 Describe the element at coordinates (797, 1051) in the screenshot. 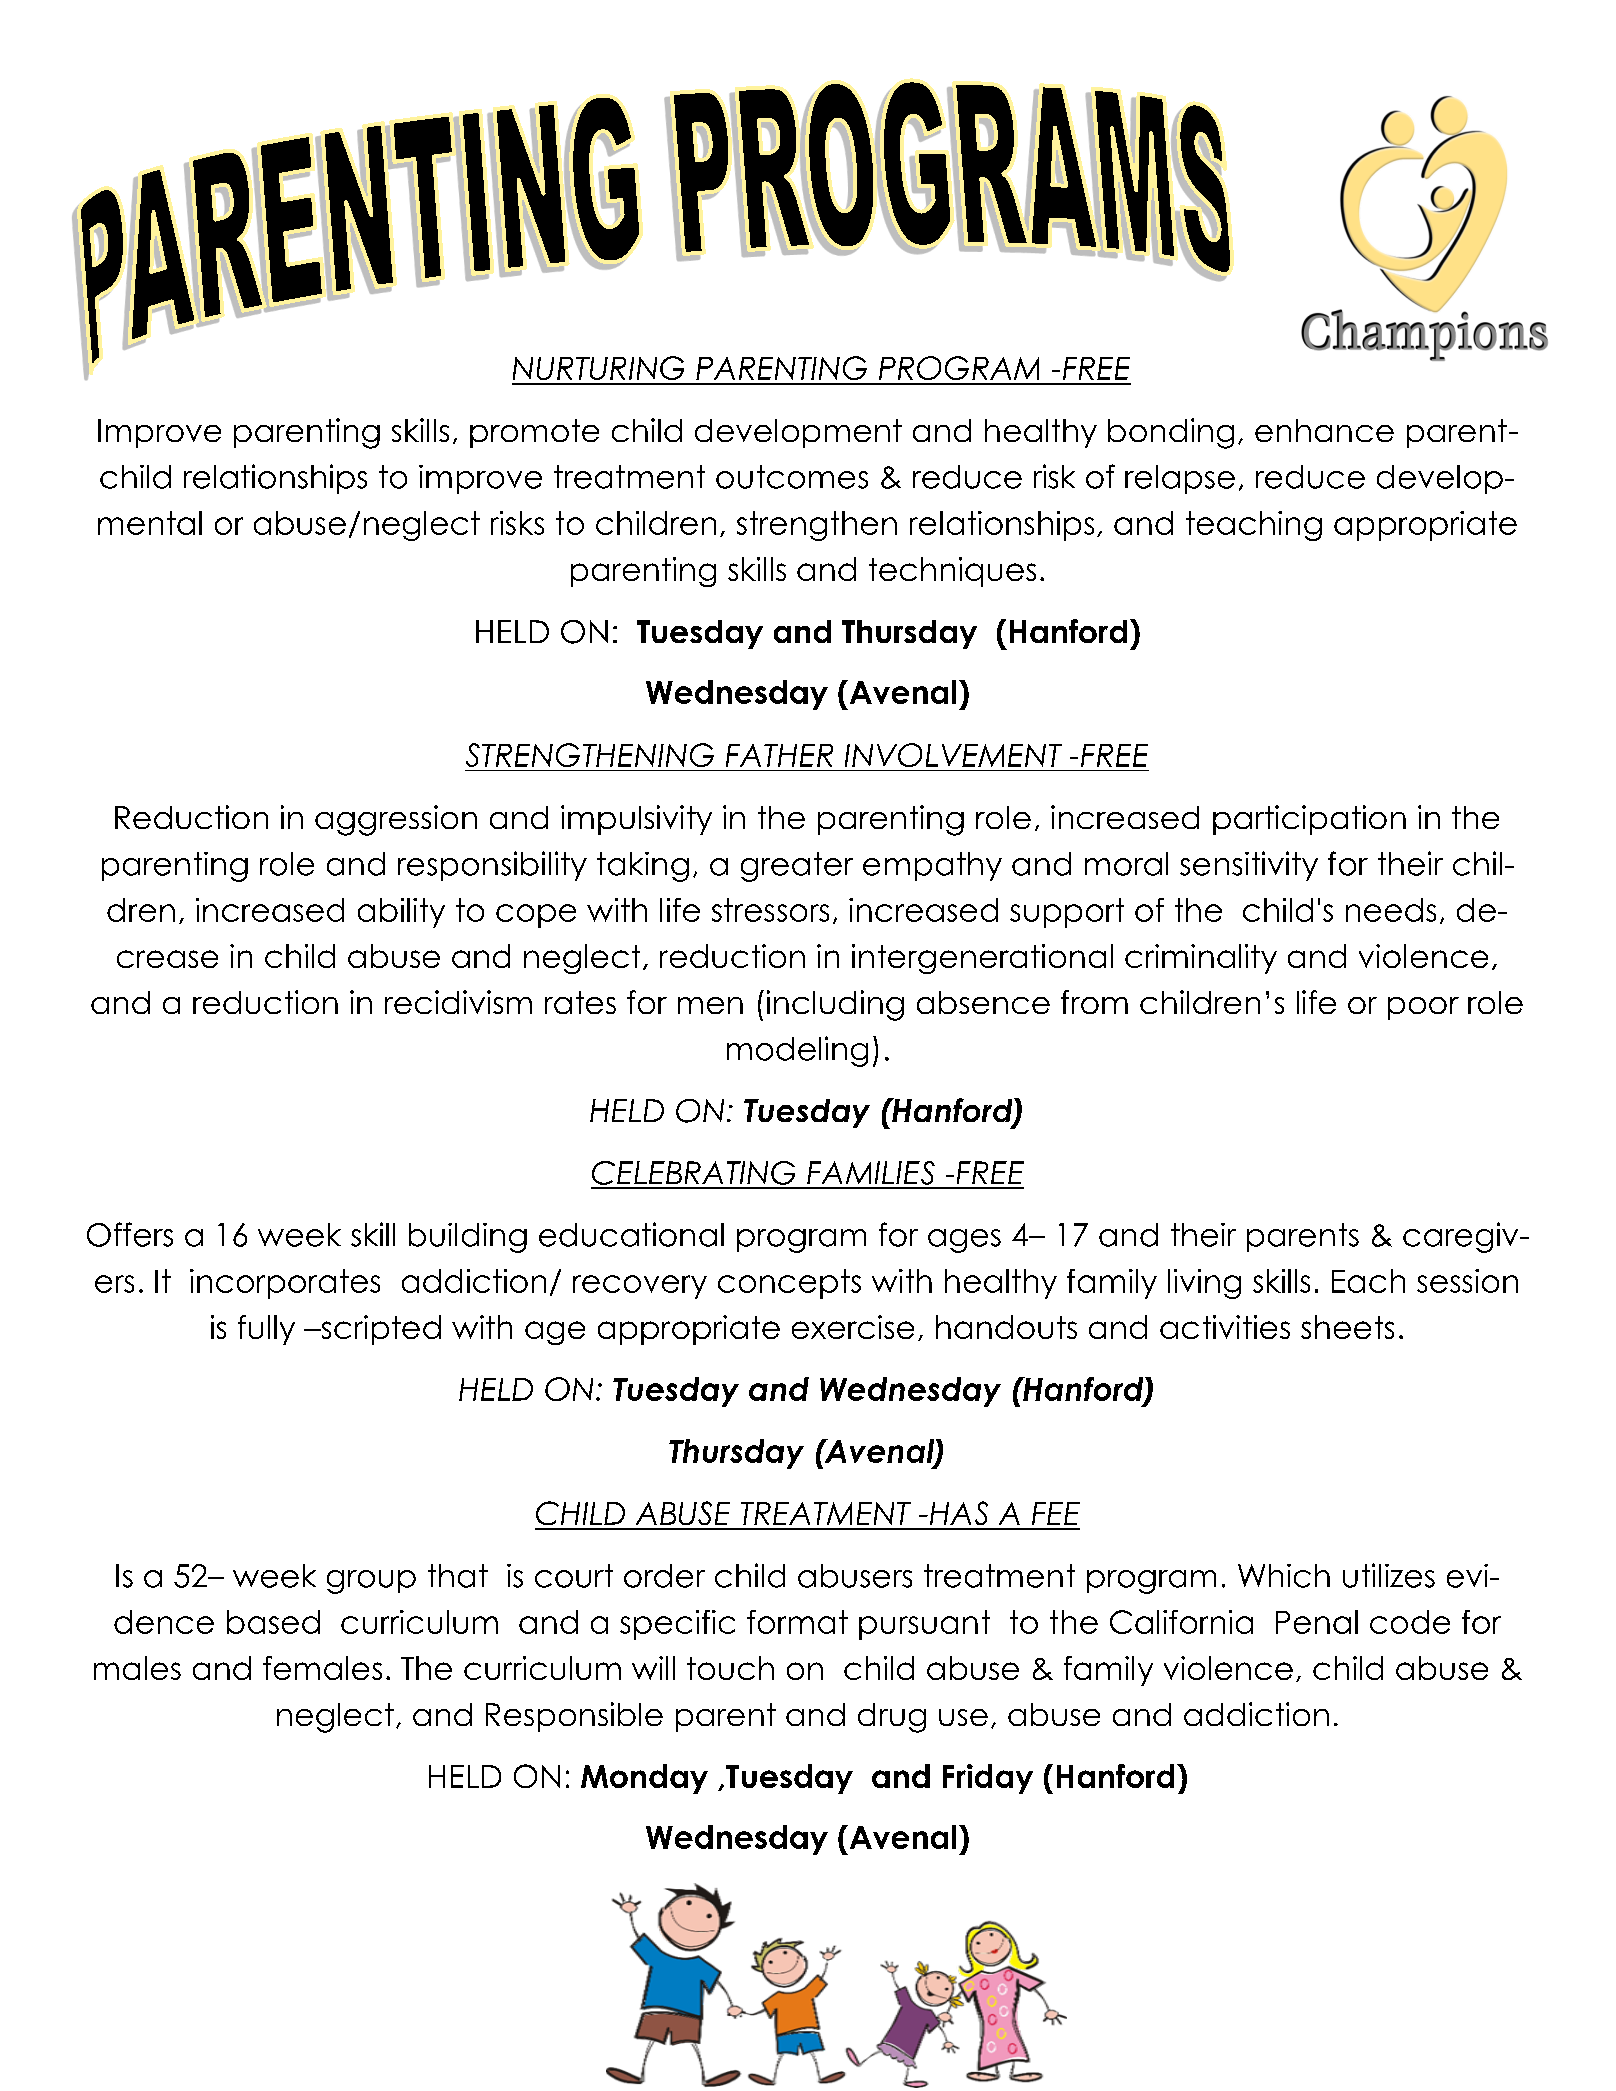

I see `modeling` at that location.
